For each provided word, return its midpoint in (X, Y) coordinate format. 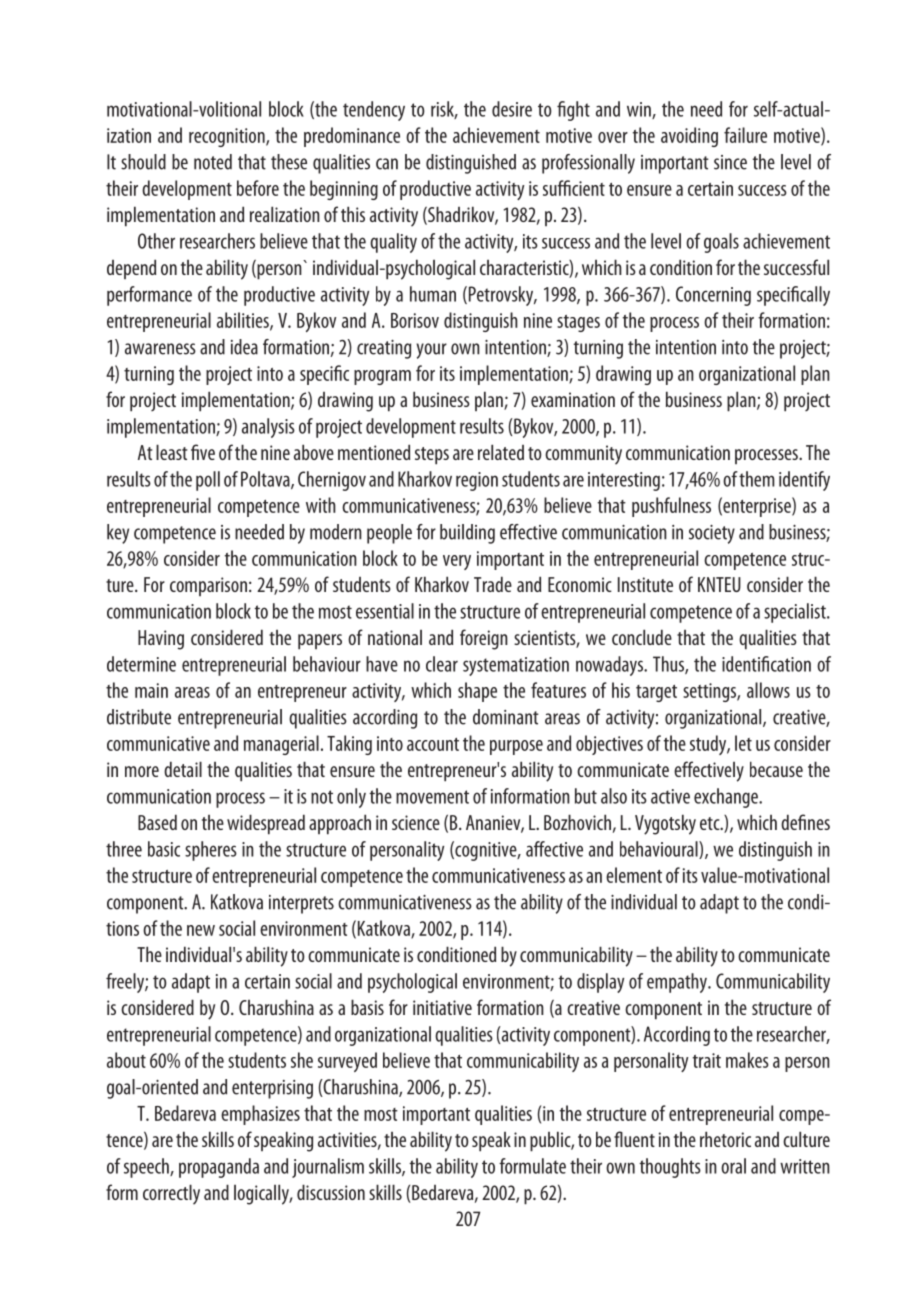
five (203, 452)
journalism (328, 1168)
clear (442, 664)
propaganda (219, 1168)
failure (745, 135)
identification (766, 664)
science (416, 822)
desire (512, 109)
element (634, 875)
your (431, 351)
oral (733, 1166)
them (757, 479)
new (201, 930)
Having (161, 640)
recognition (228, 137)
